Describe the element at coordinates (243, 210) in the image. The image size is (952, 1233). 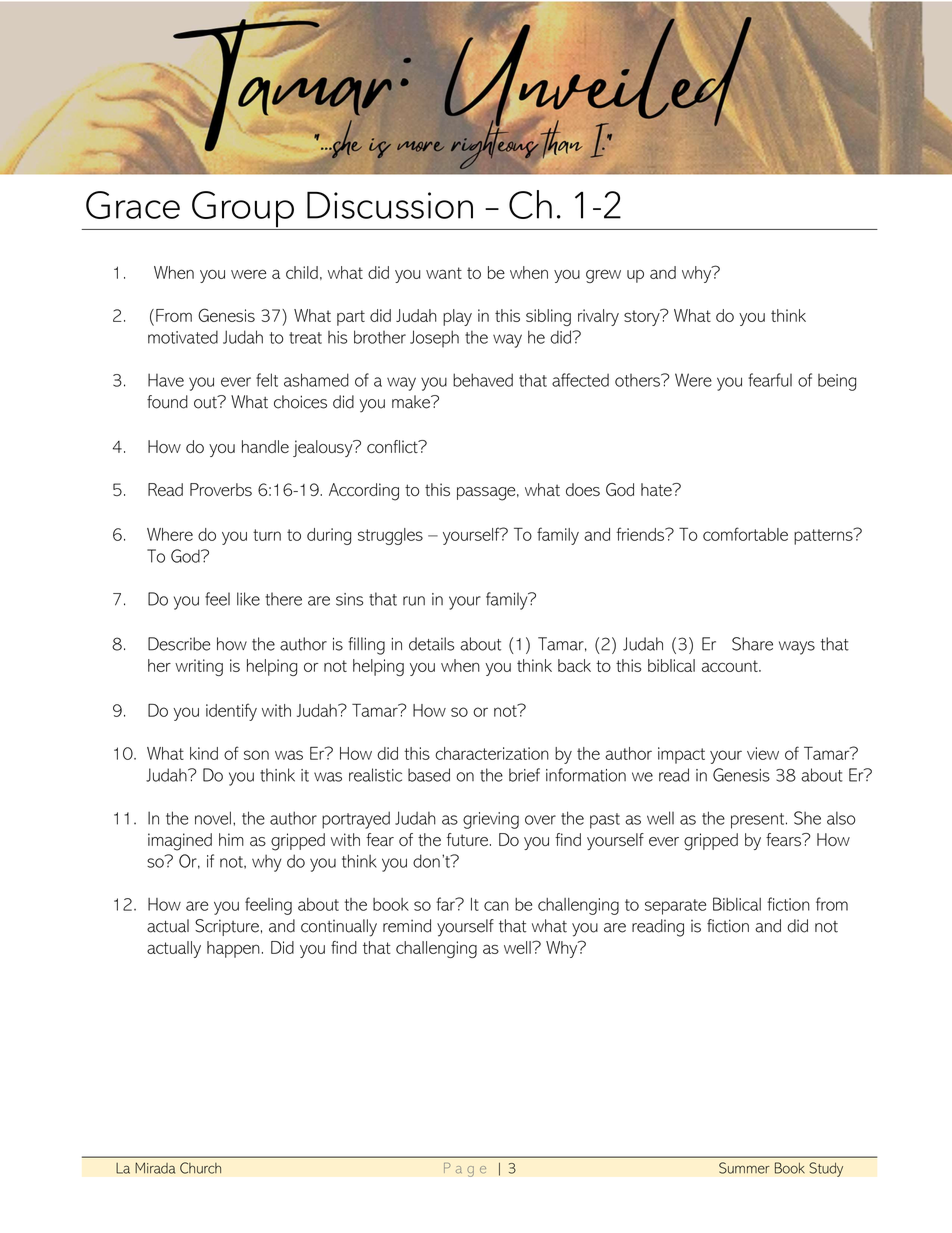
I see `Group` at that location.
